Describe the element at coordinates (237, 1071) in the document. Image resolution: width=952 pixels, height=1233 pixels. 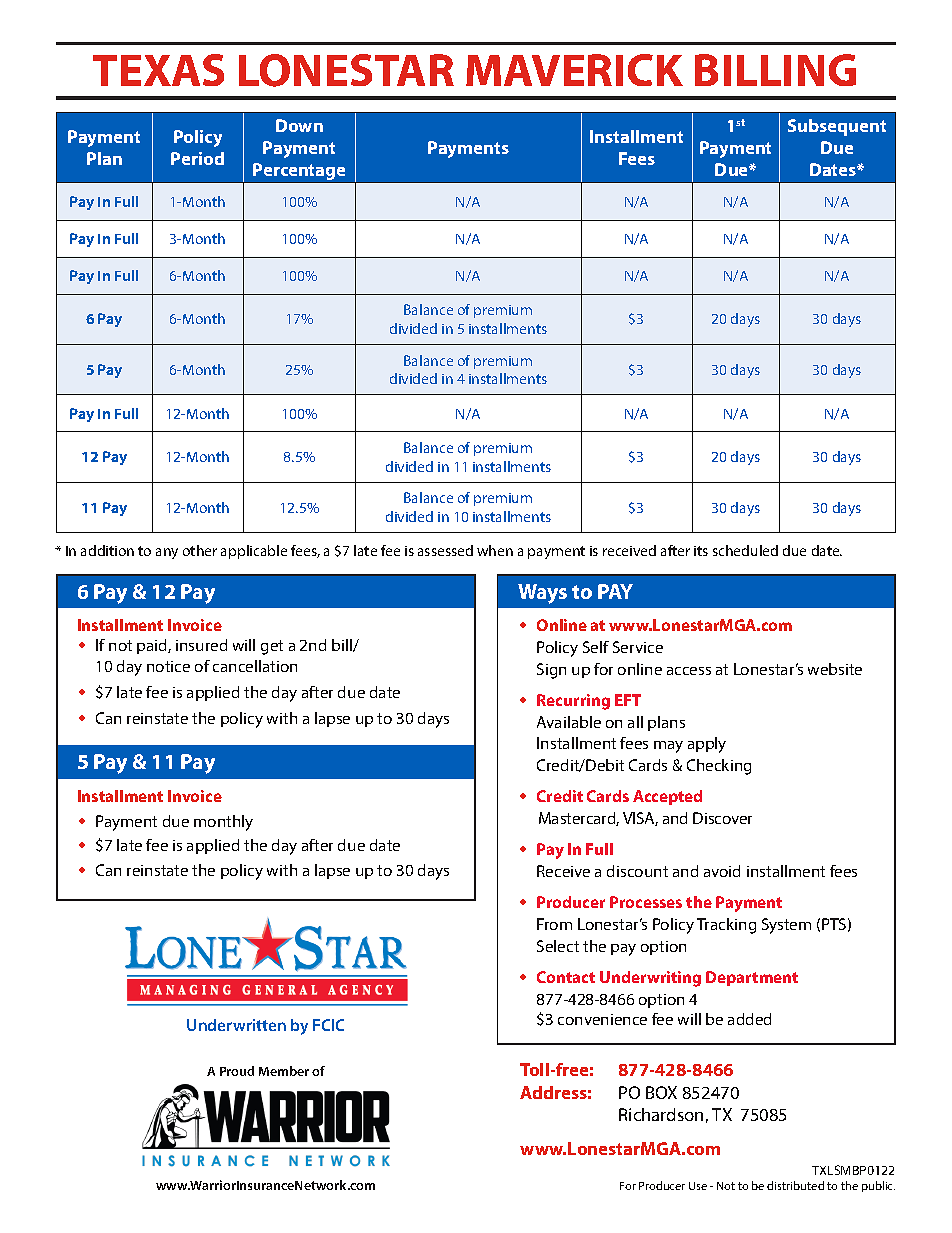
I see `Proud` at that location.
